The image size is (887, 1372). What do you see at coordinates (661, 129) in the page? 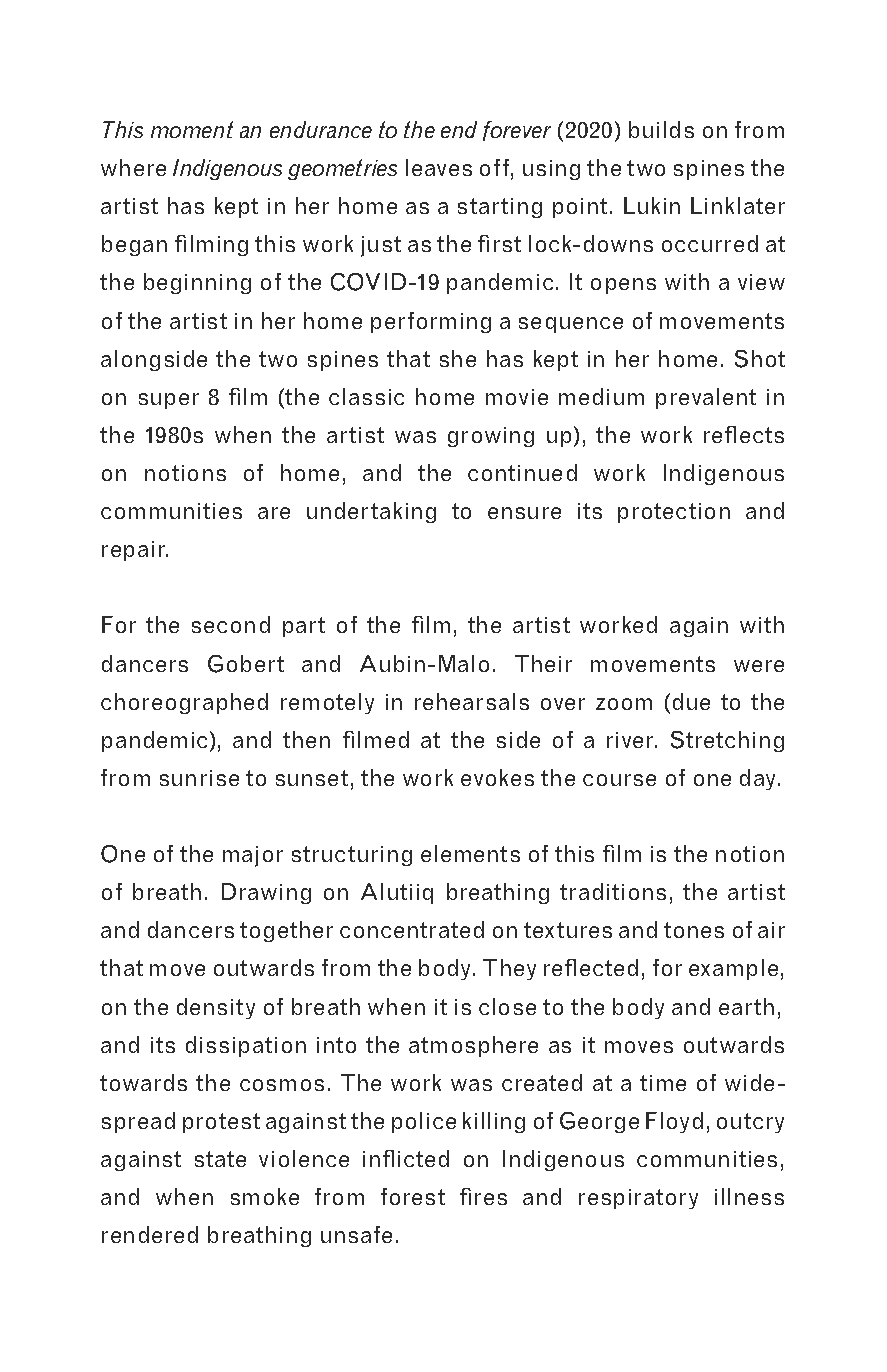
I see `builds` at bounding box center [661, 129].
